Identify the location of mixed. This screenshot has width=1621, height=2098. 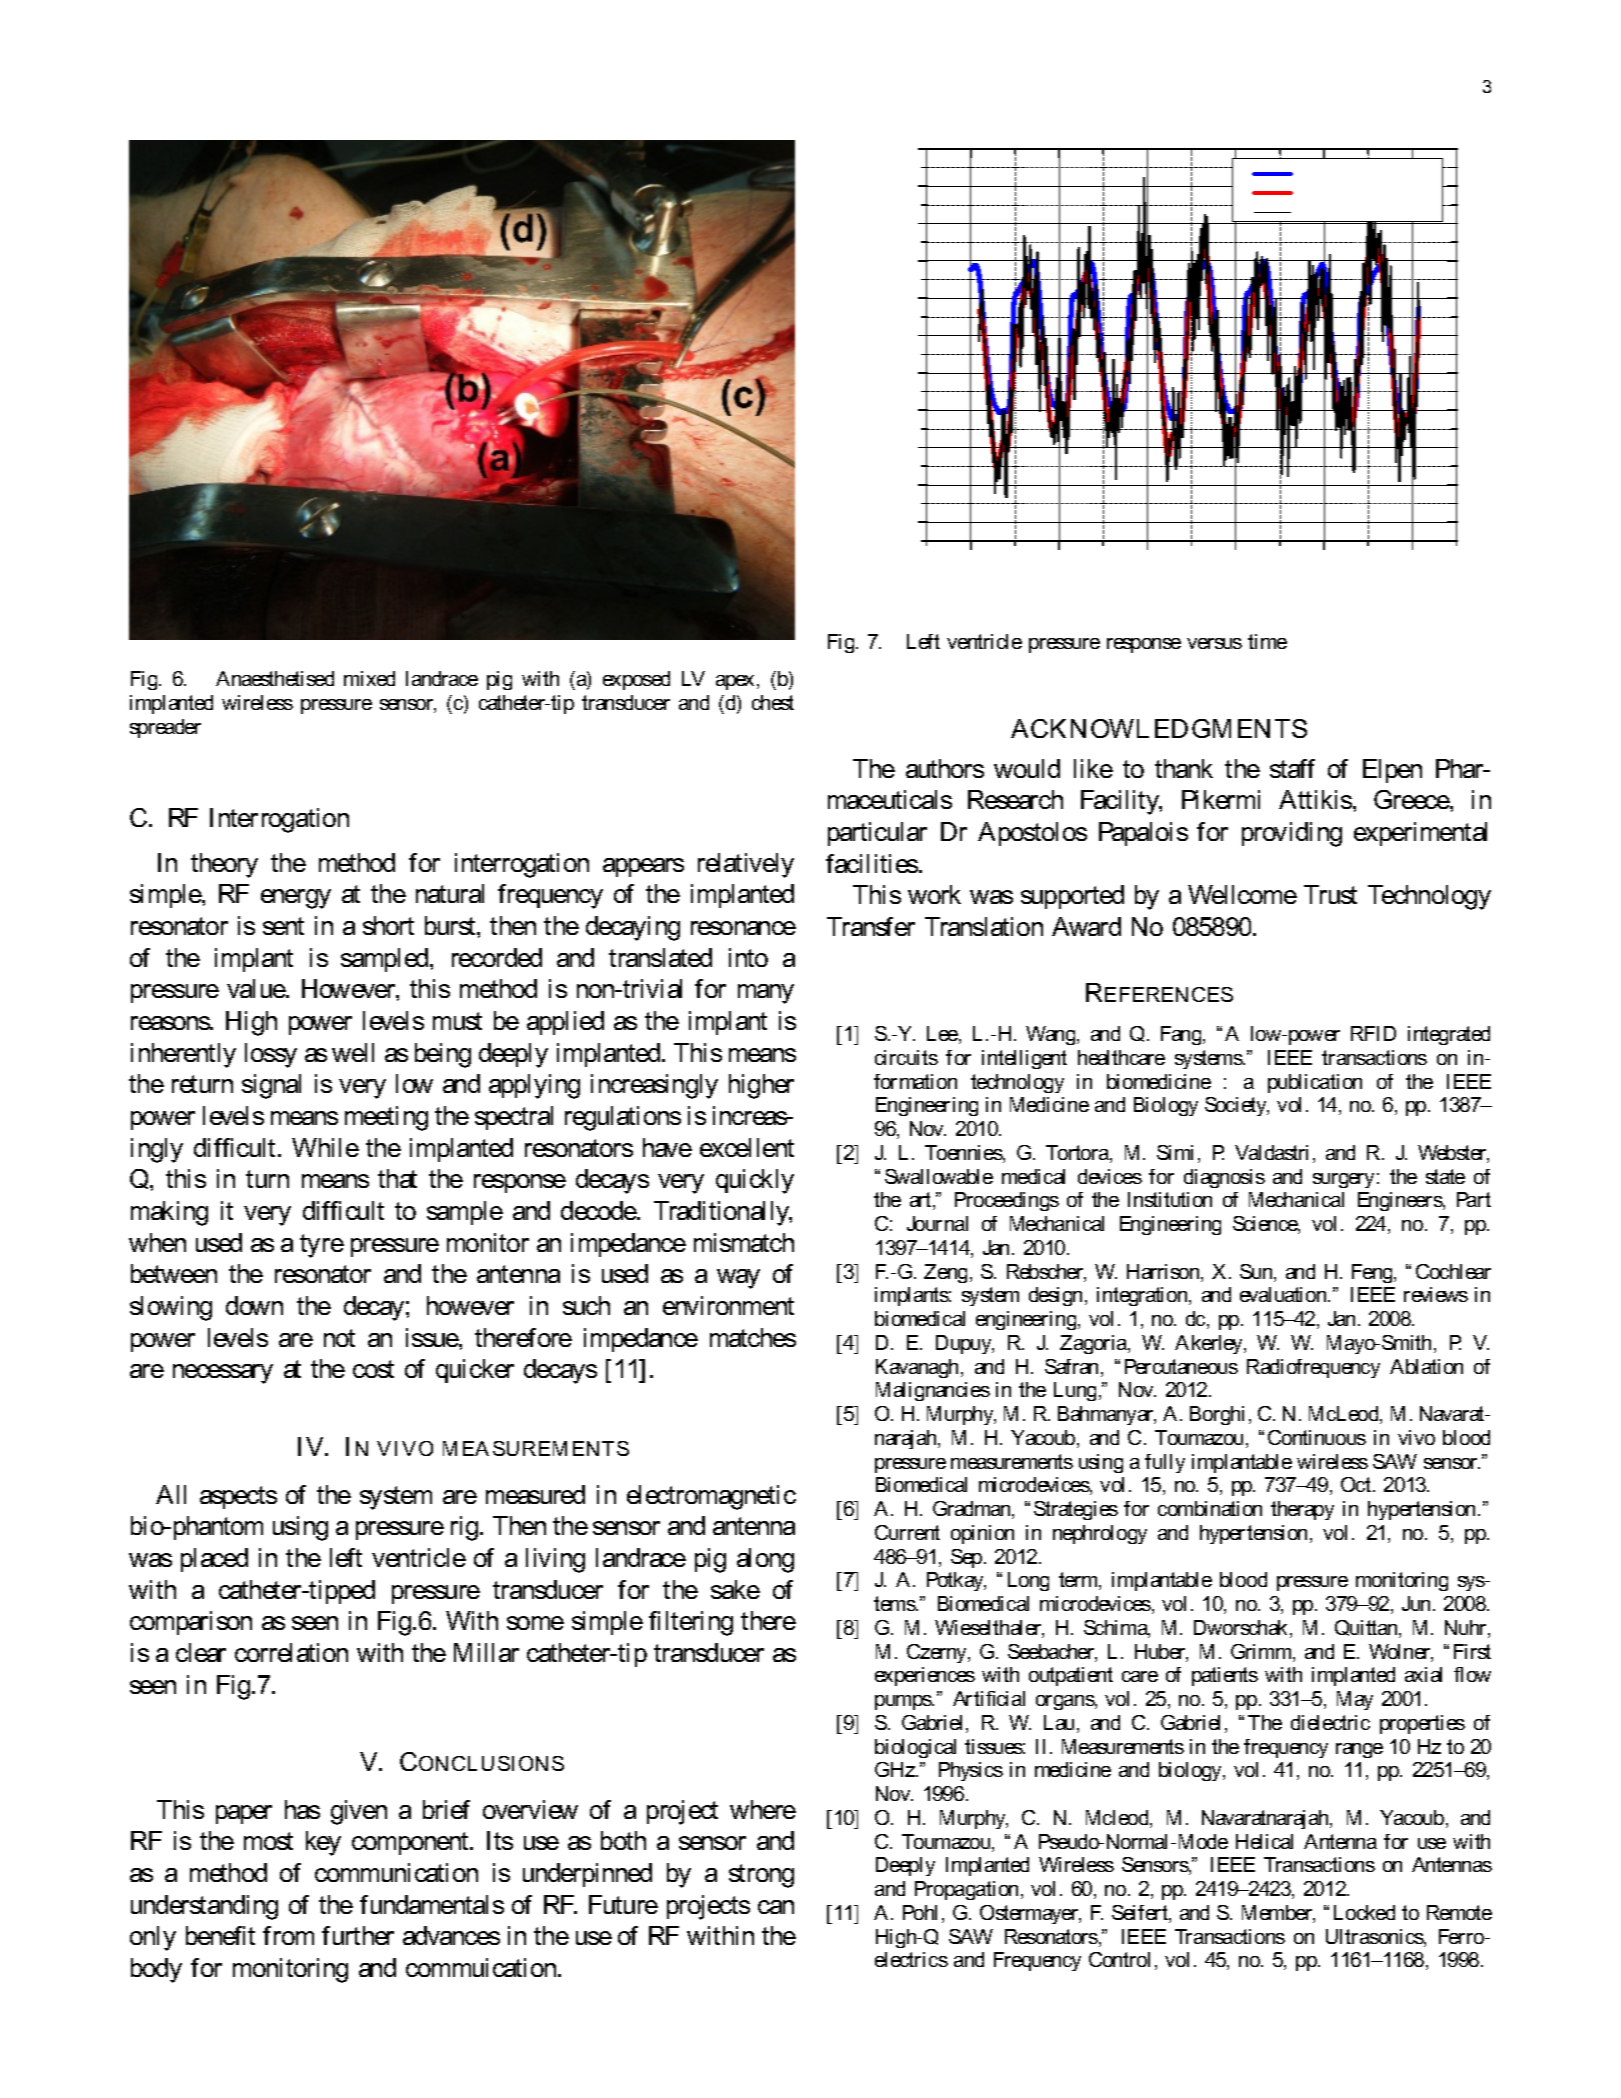
(369, 678).
